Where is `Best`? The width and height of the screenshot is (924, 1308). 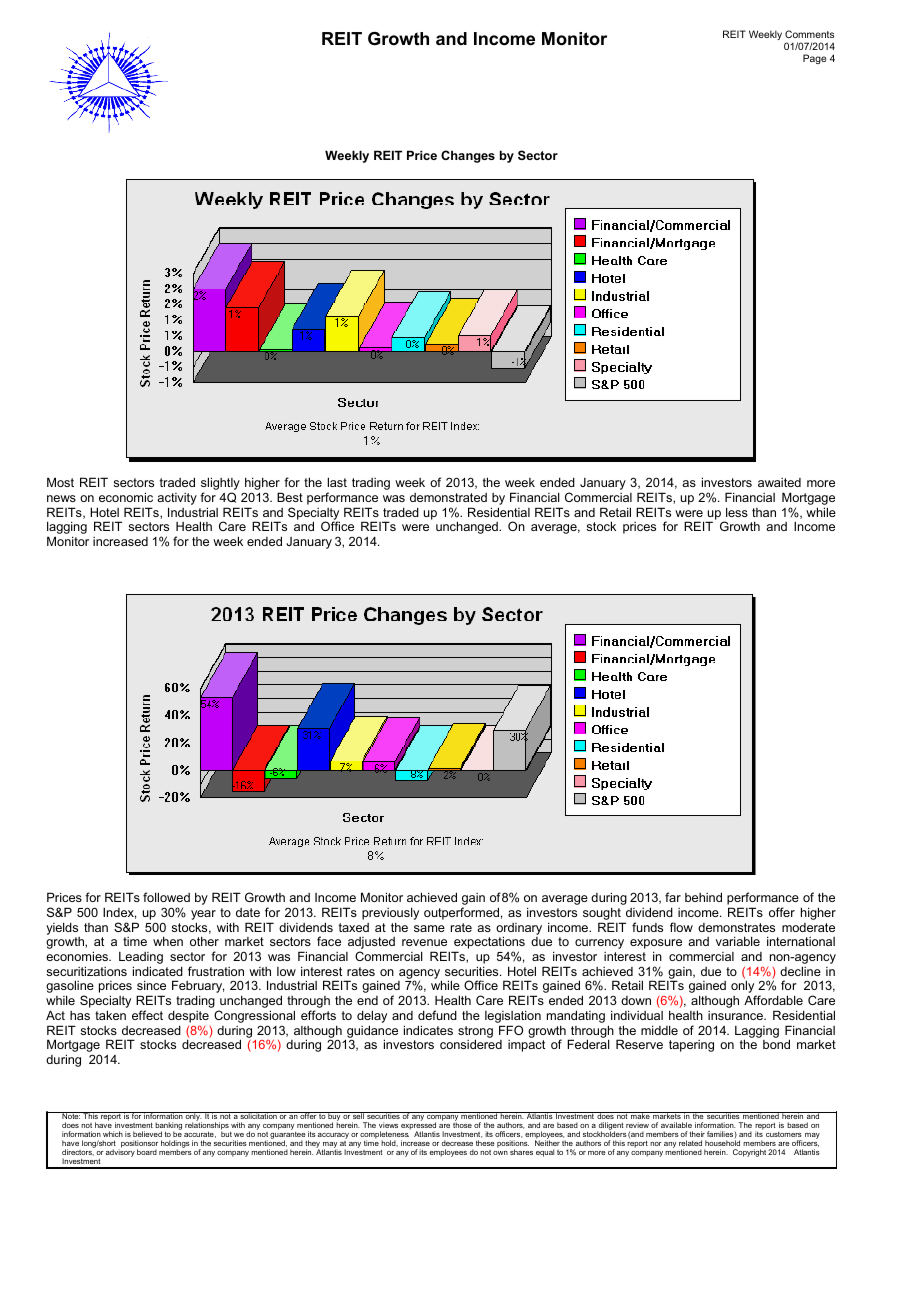 Best is located at coordinates (290, 497).
